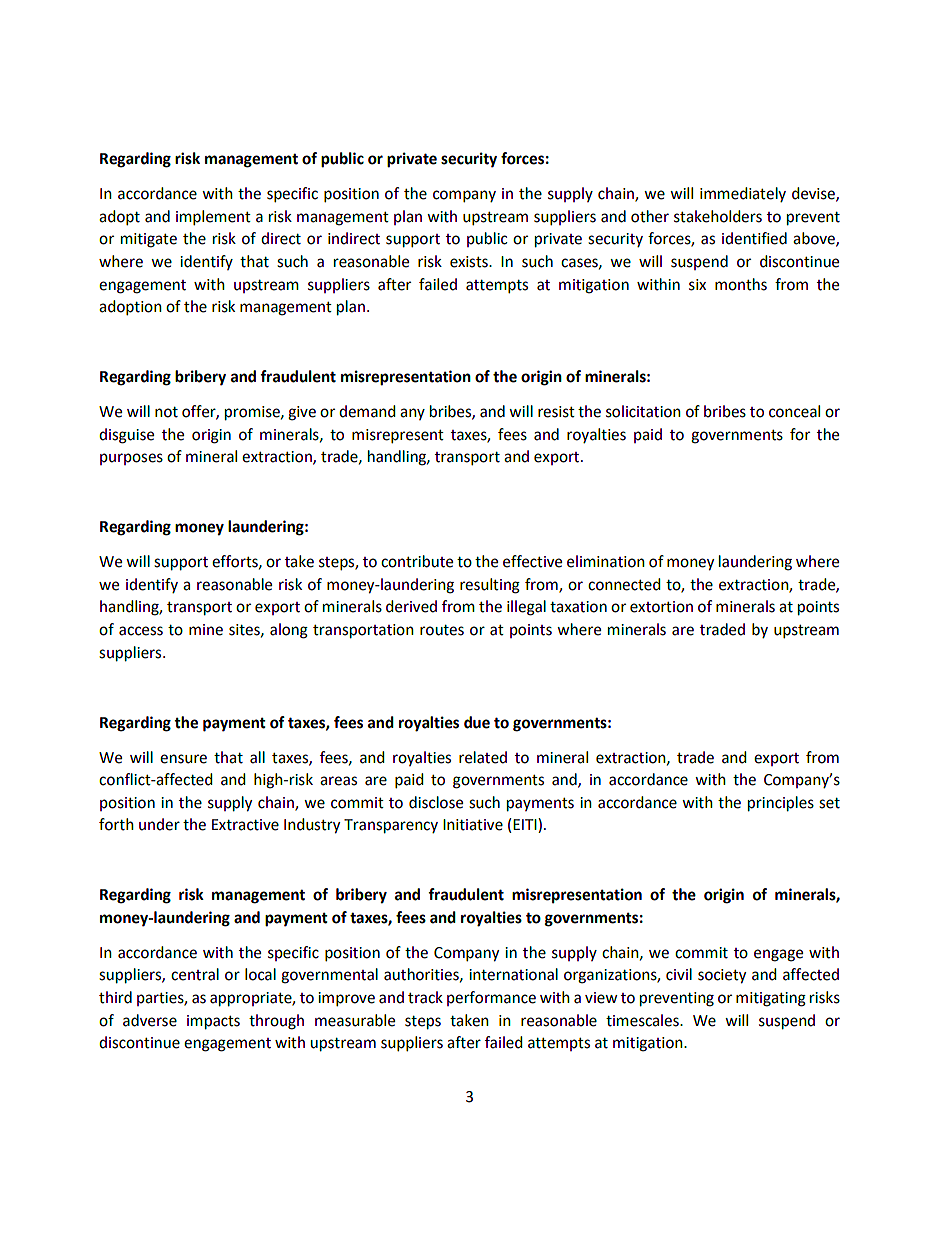 This screenshot has width=952, height=1233. Describe the element at coordinates (491, 998) in the screenshot. I see `performance` at that location.
